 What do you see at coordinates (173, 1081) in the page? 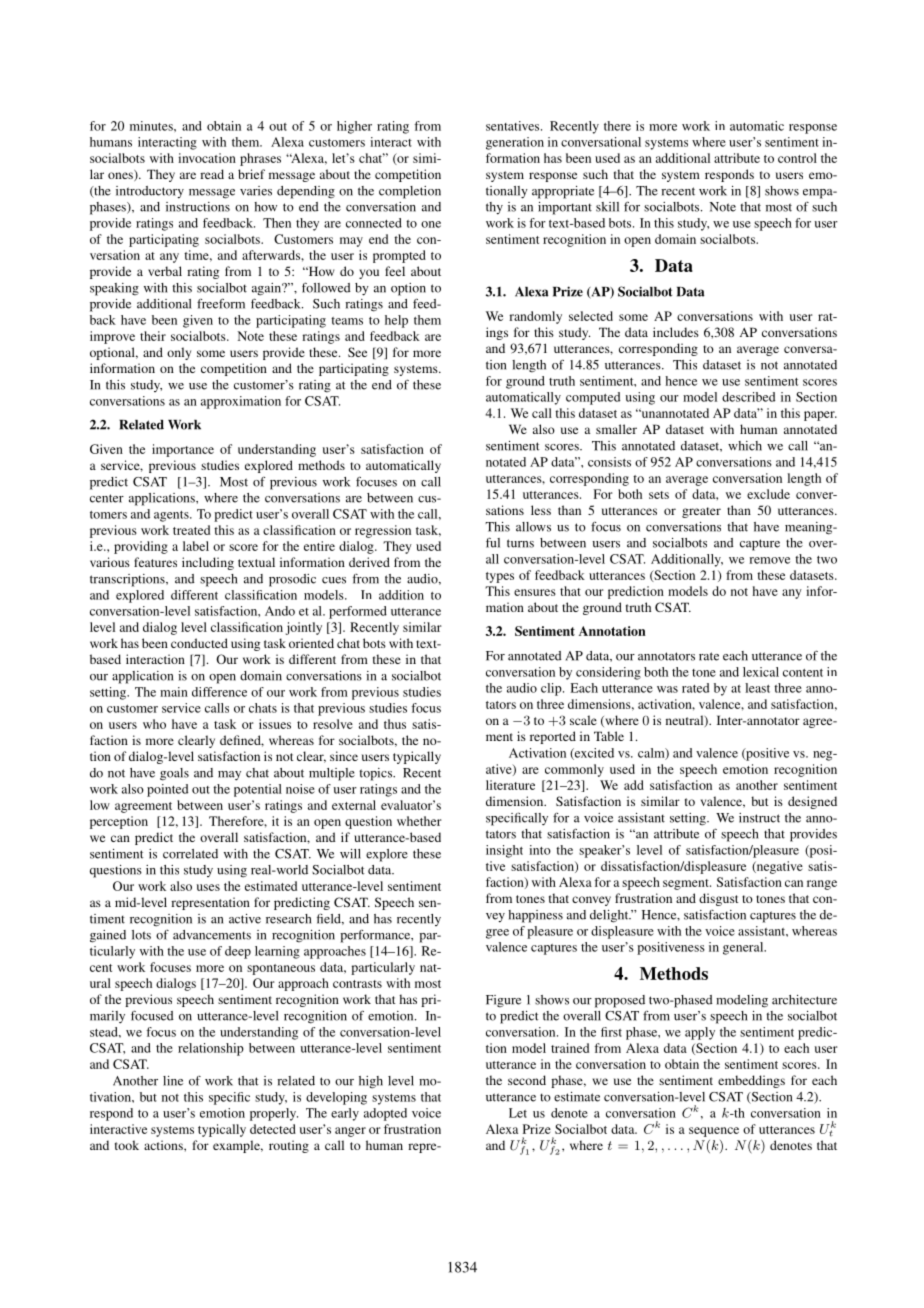
I see `line` at bounding box center [173, 1081].
